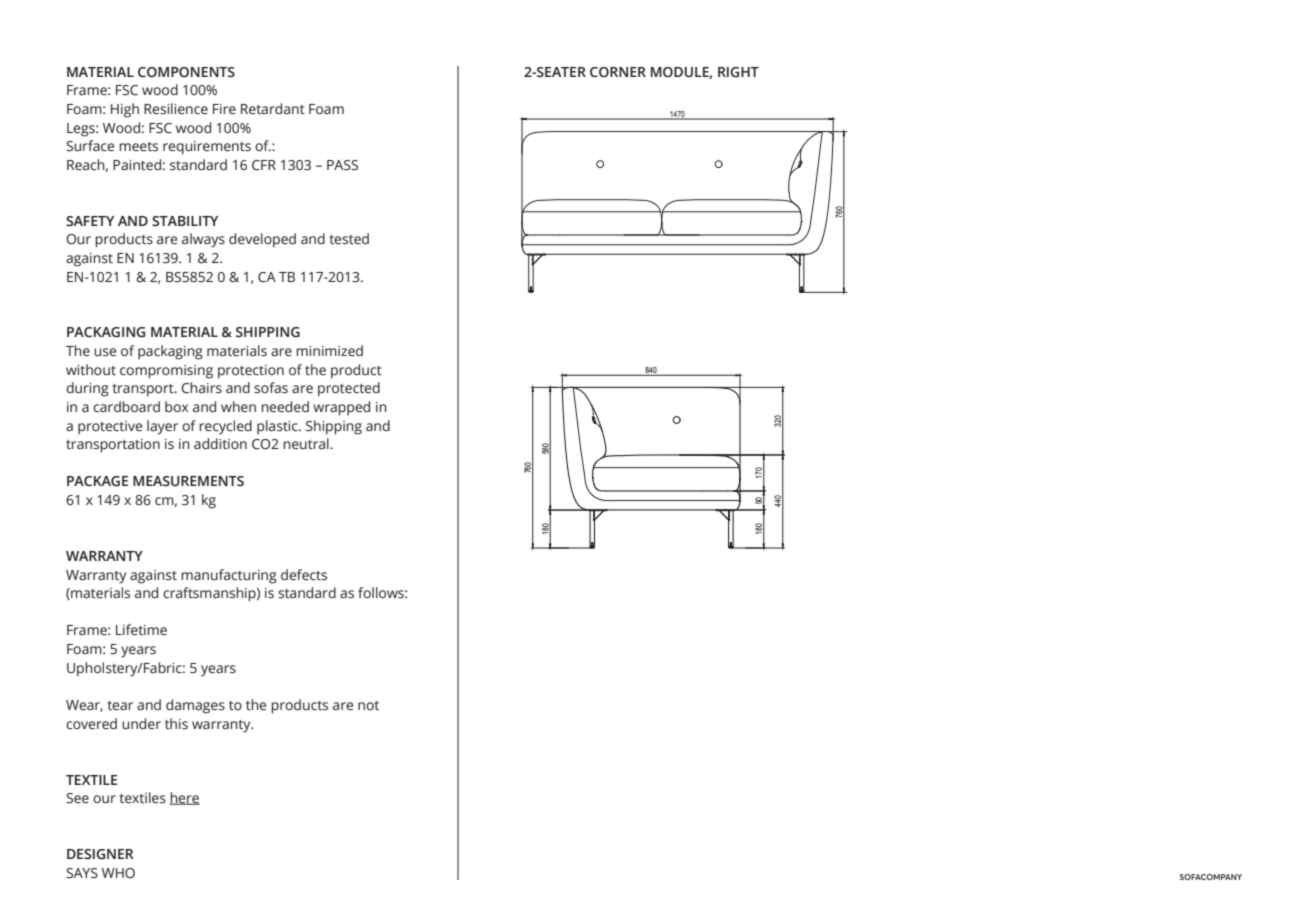  Describe the element at coordinates (349, 239) in the screenshot. I see `tested` at that location.
